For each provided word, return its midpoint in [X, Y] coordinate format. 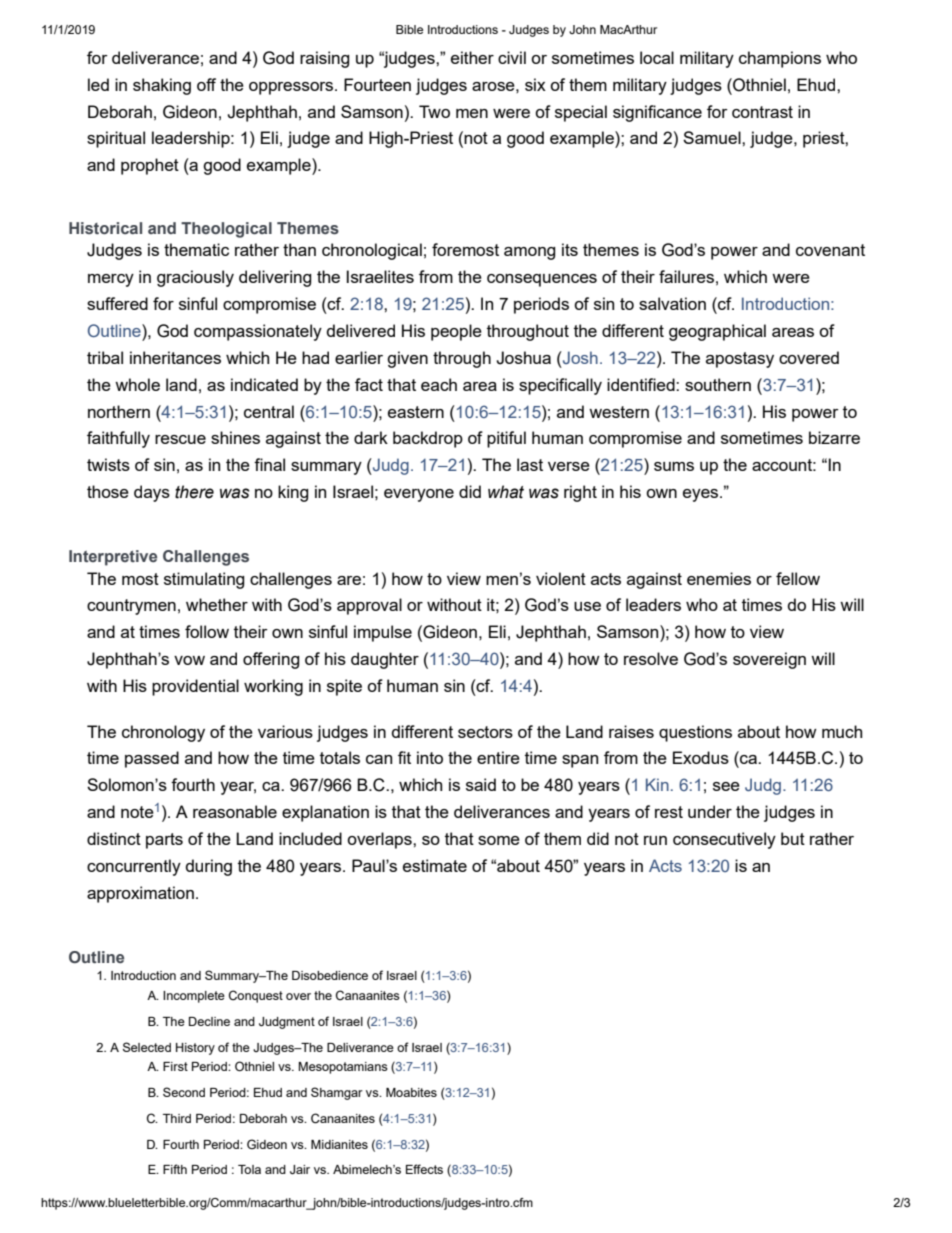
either [472, 57]
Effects [424, 1169]
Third [177, 1118]
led [98, 84]
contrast [762, 112]
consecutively [724, 840]
